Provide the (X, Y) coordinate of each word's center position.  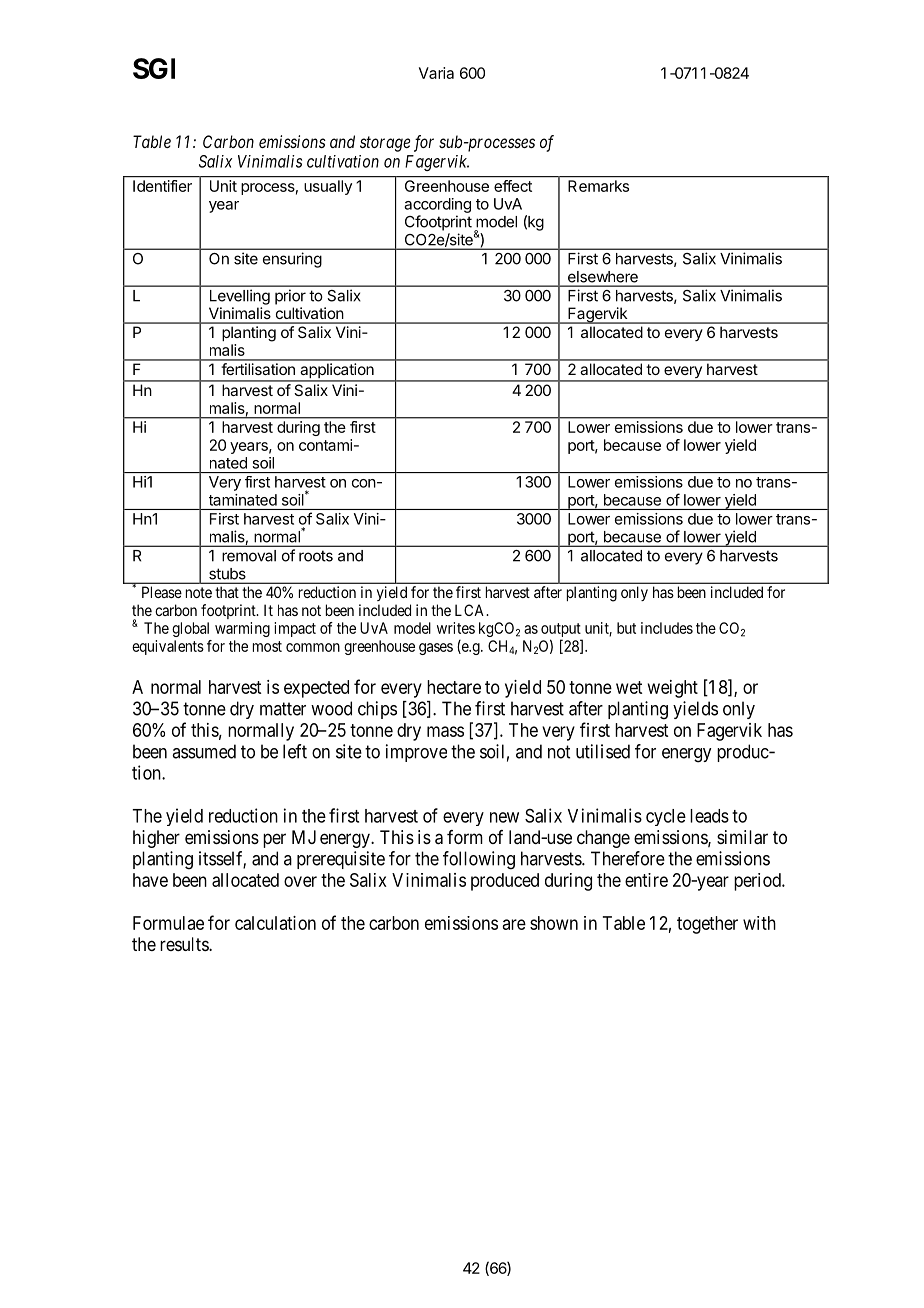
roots (316, 556)
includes (667, 628)
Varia (436, 73)
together (707, 925)
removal (249, 556)
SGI (154, 68)
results (185, 944)
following (479, 860)
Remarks (598, 186)
